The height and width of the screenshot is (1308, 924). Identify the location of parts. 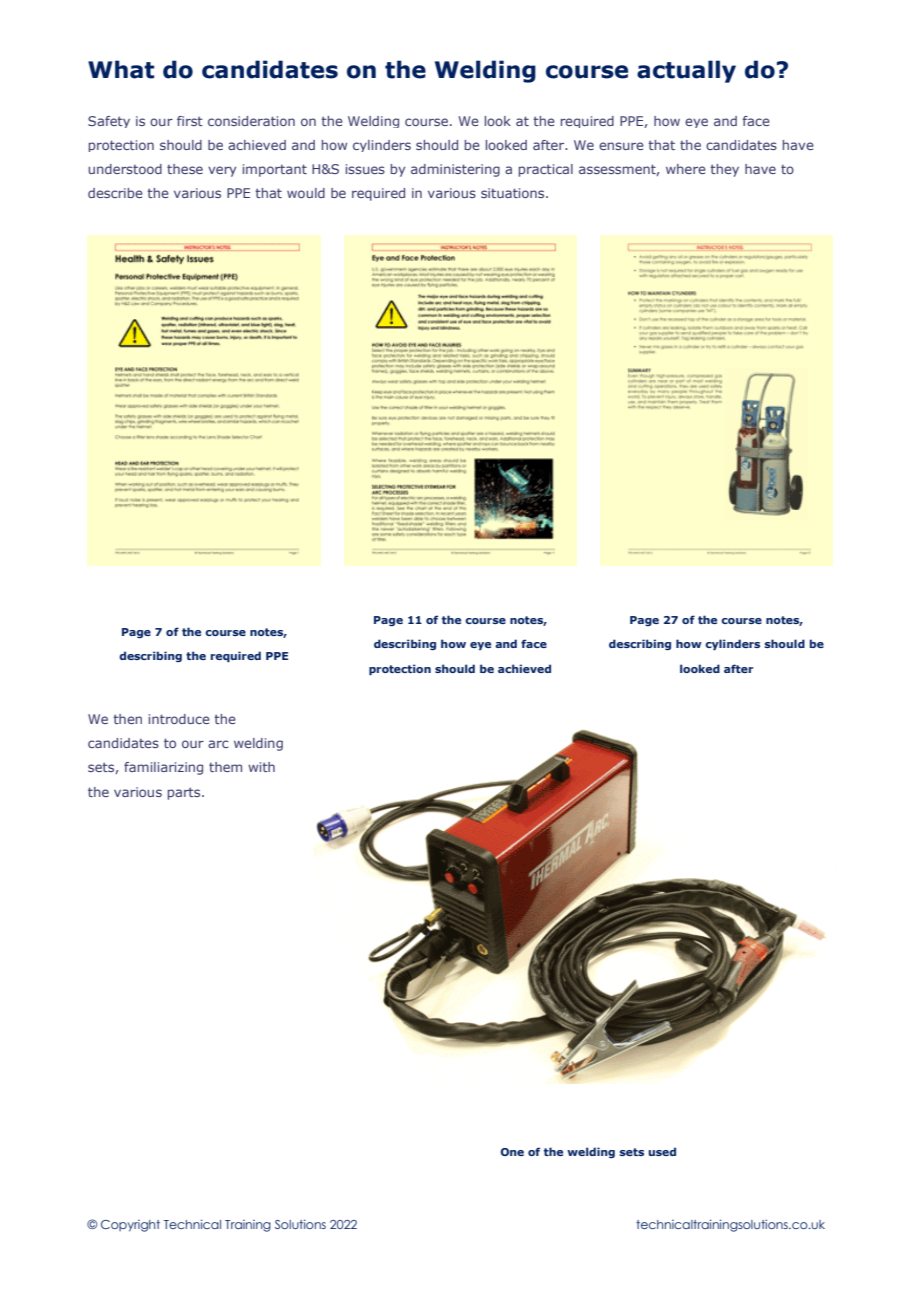
(185, 794).
